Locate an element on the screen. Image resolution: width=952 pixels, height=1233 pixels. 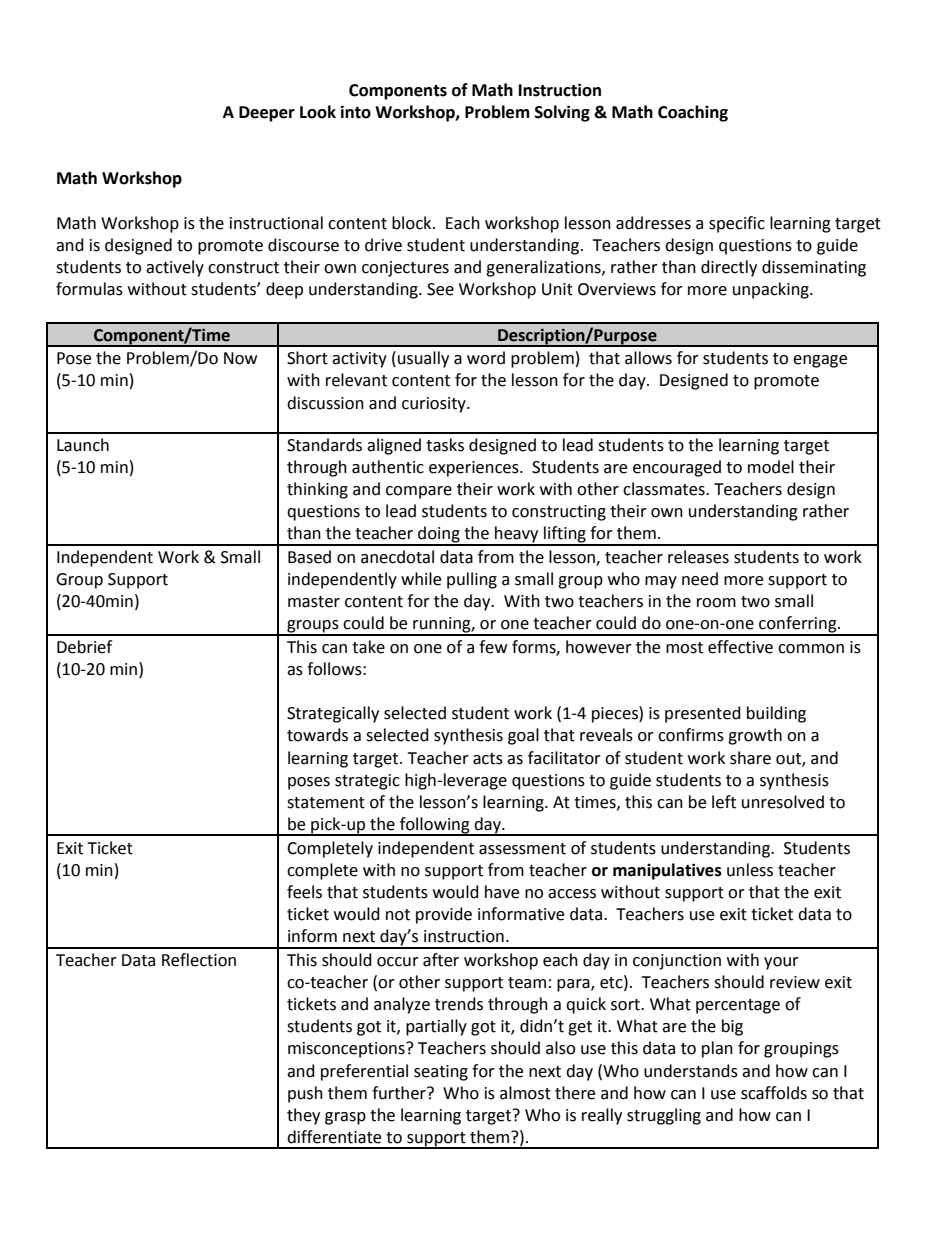
curiosity is located at coordinates (435, 405).
